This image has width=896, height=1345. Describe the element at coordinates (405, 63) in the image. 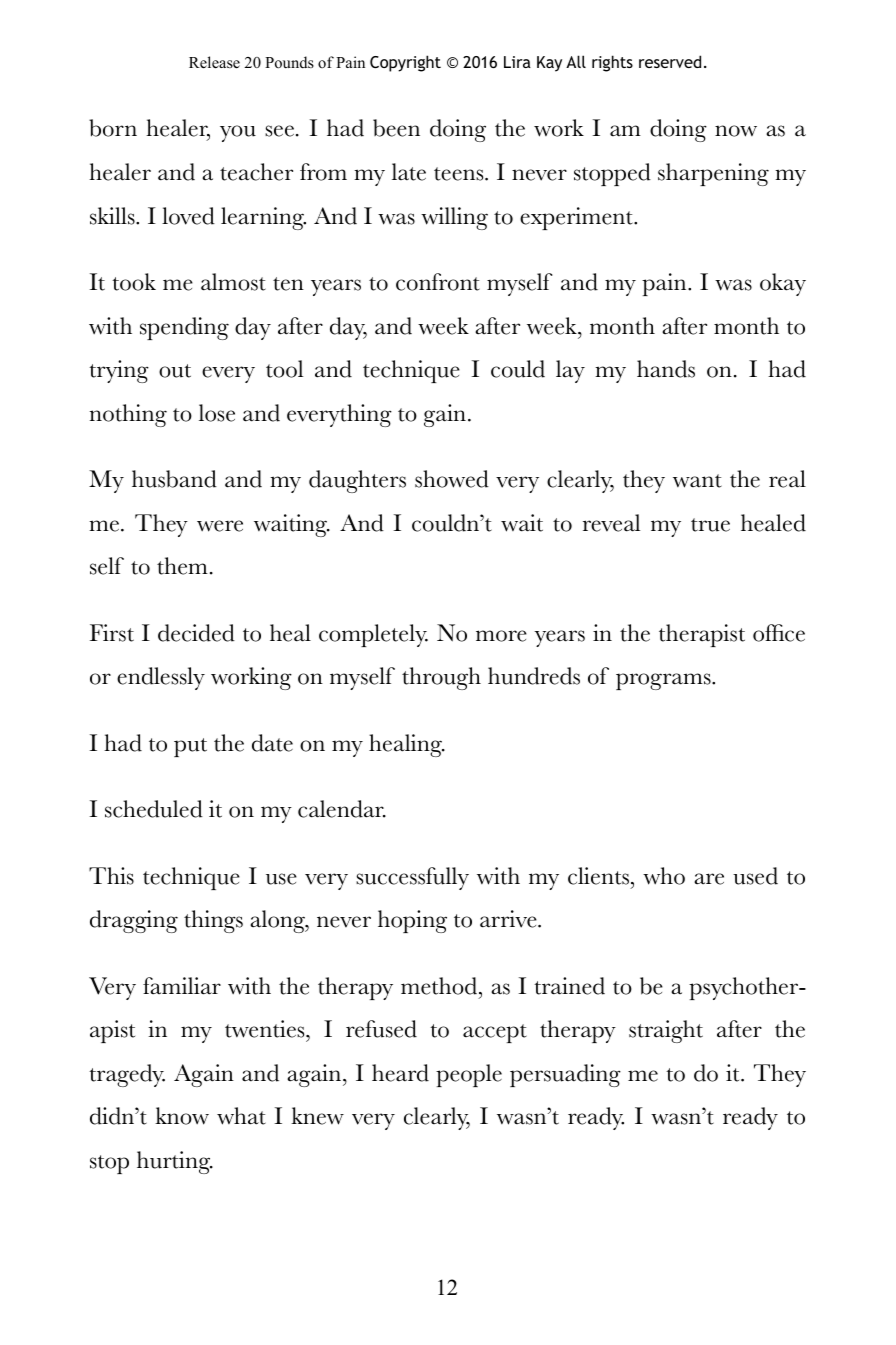

I see `Copyright` at that location.
